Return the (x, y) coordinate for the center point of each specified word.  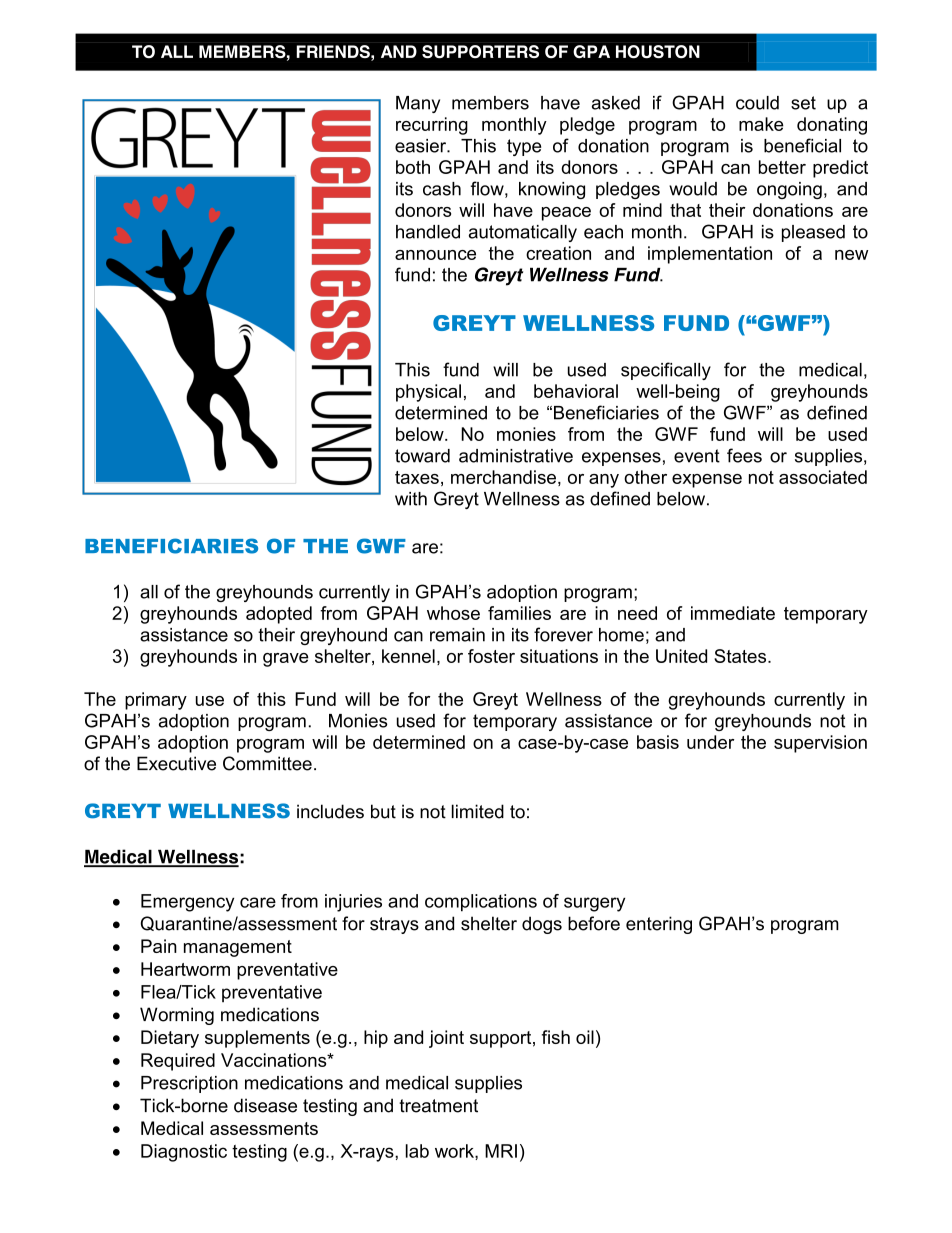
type (524, 147)
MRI (501, 1151)
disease (265, 1105)
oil (585, 1037)
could (757, 103)
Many (418, 104)
